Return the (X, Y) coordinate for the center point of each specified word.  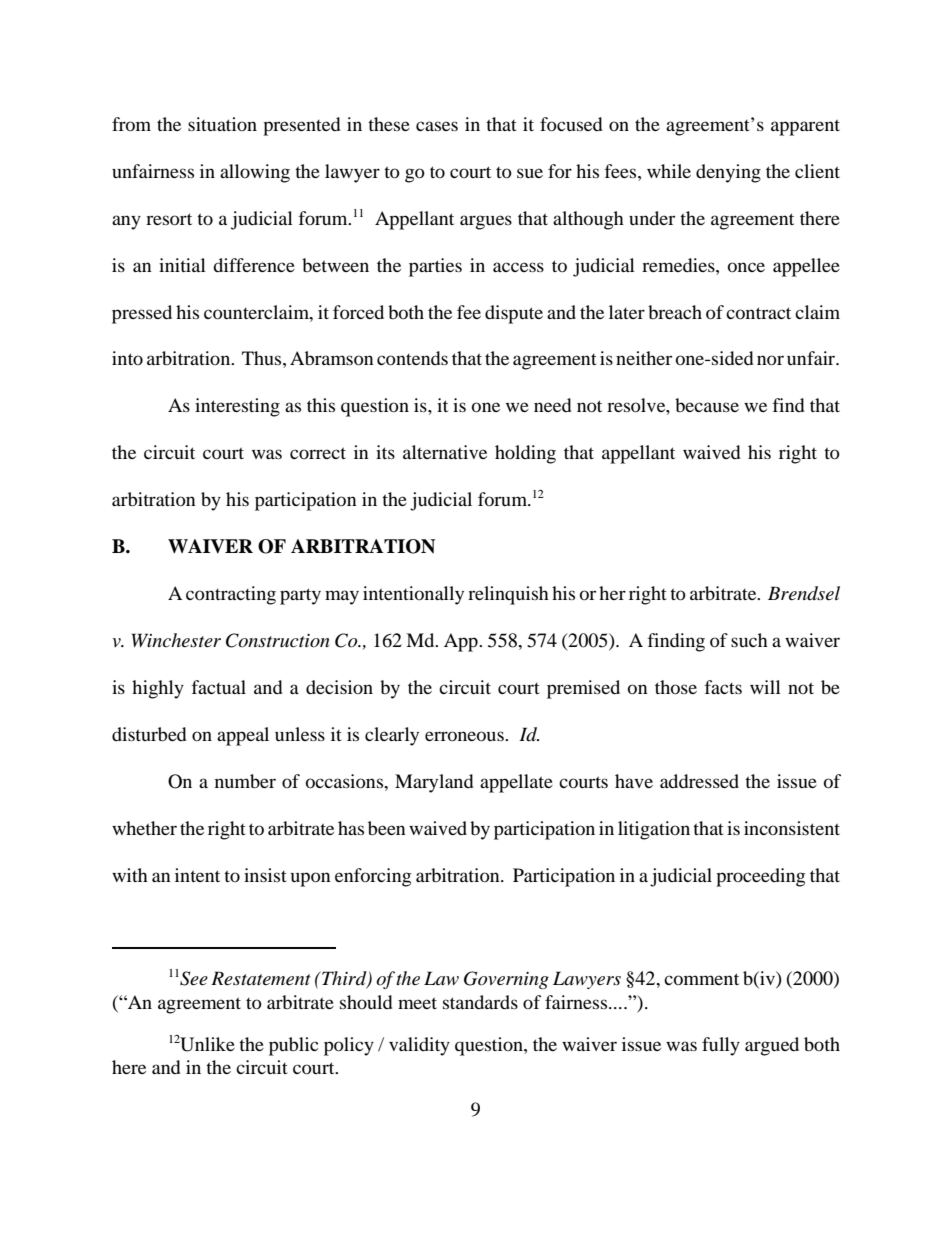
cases (437, 126)
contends (412, 358)
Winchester (176, 640)
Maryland (434, 783)
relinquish (508, 595)
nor (770, 360)
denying (728, 173)
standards (480, 1002)
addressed (699, 781)
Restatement (261, 978)
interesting (237, 407)
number (245, 781)
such (749, 640)
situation (222, 124)
